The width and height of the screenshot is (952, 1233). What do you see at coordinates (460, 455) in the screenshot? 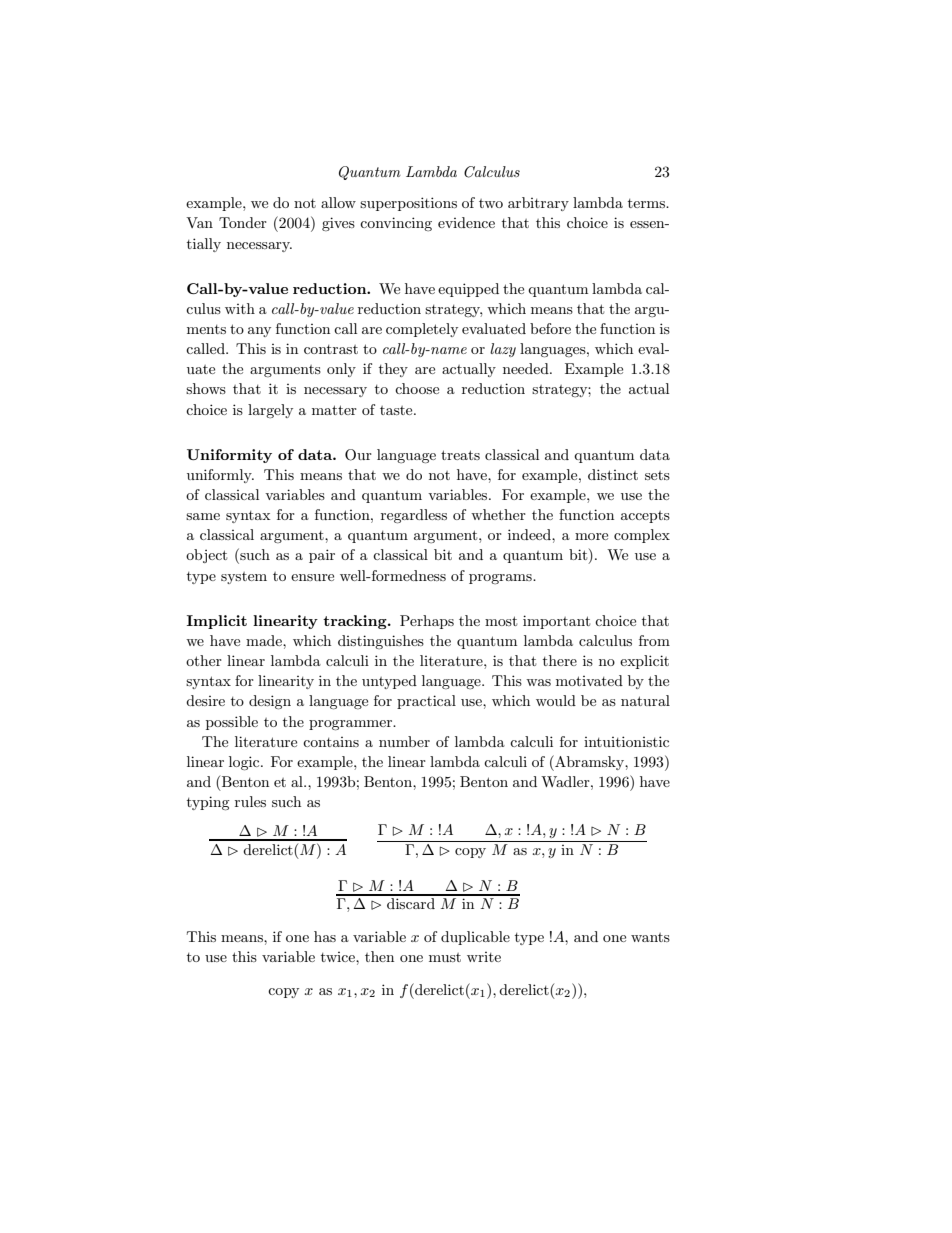
I see `treats` at bounding box center [460, 455].
